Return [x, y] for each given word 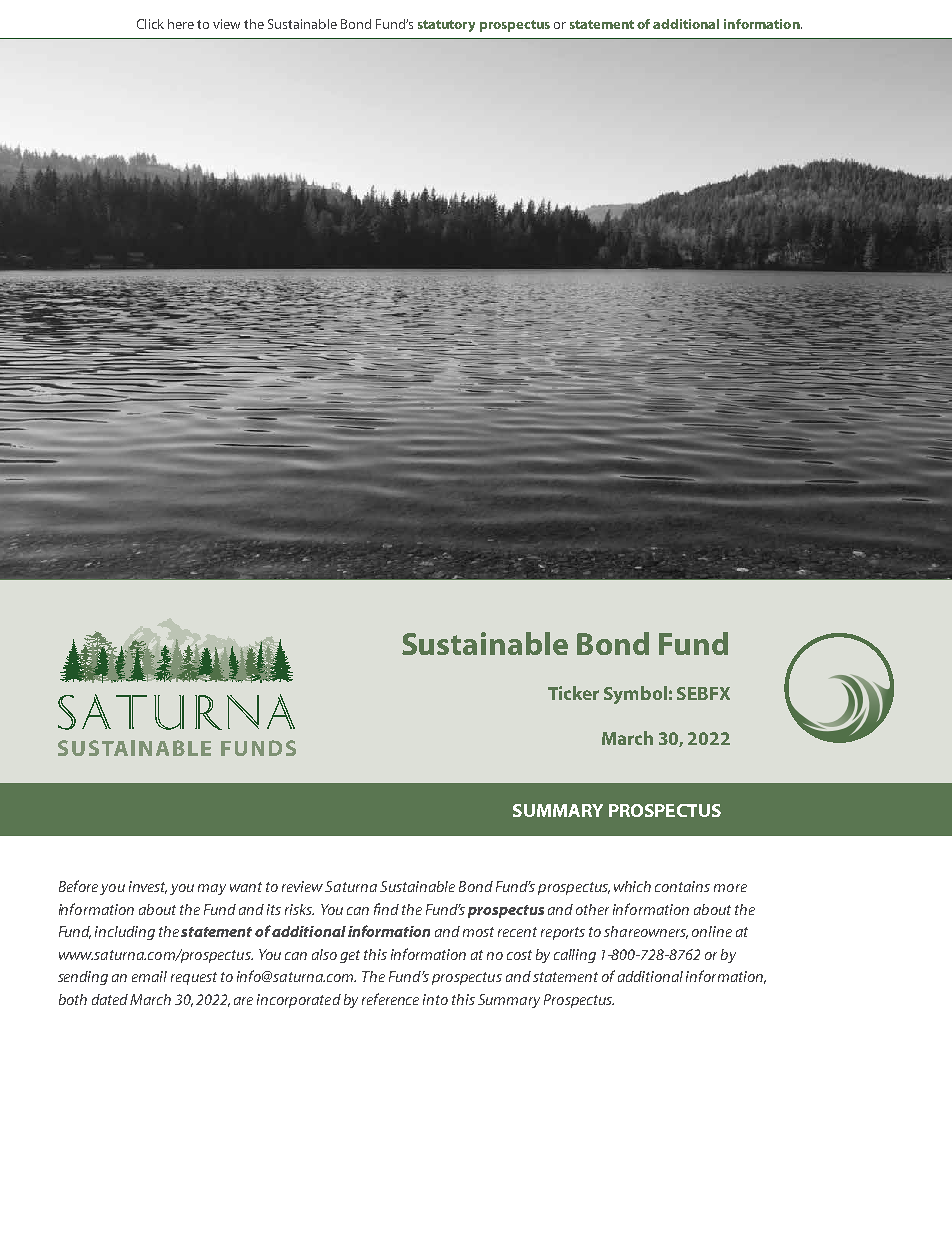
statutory [446, 26]
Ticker [573, 693]
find [386, 909]
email [149, 976]
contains [682, 886]
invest [148, 887]
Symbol [635, 695]
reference [390, 999]
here [181, 24]
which [632, 886]
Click [150, 24]
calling [575, 956]
